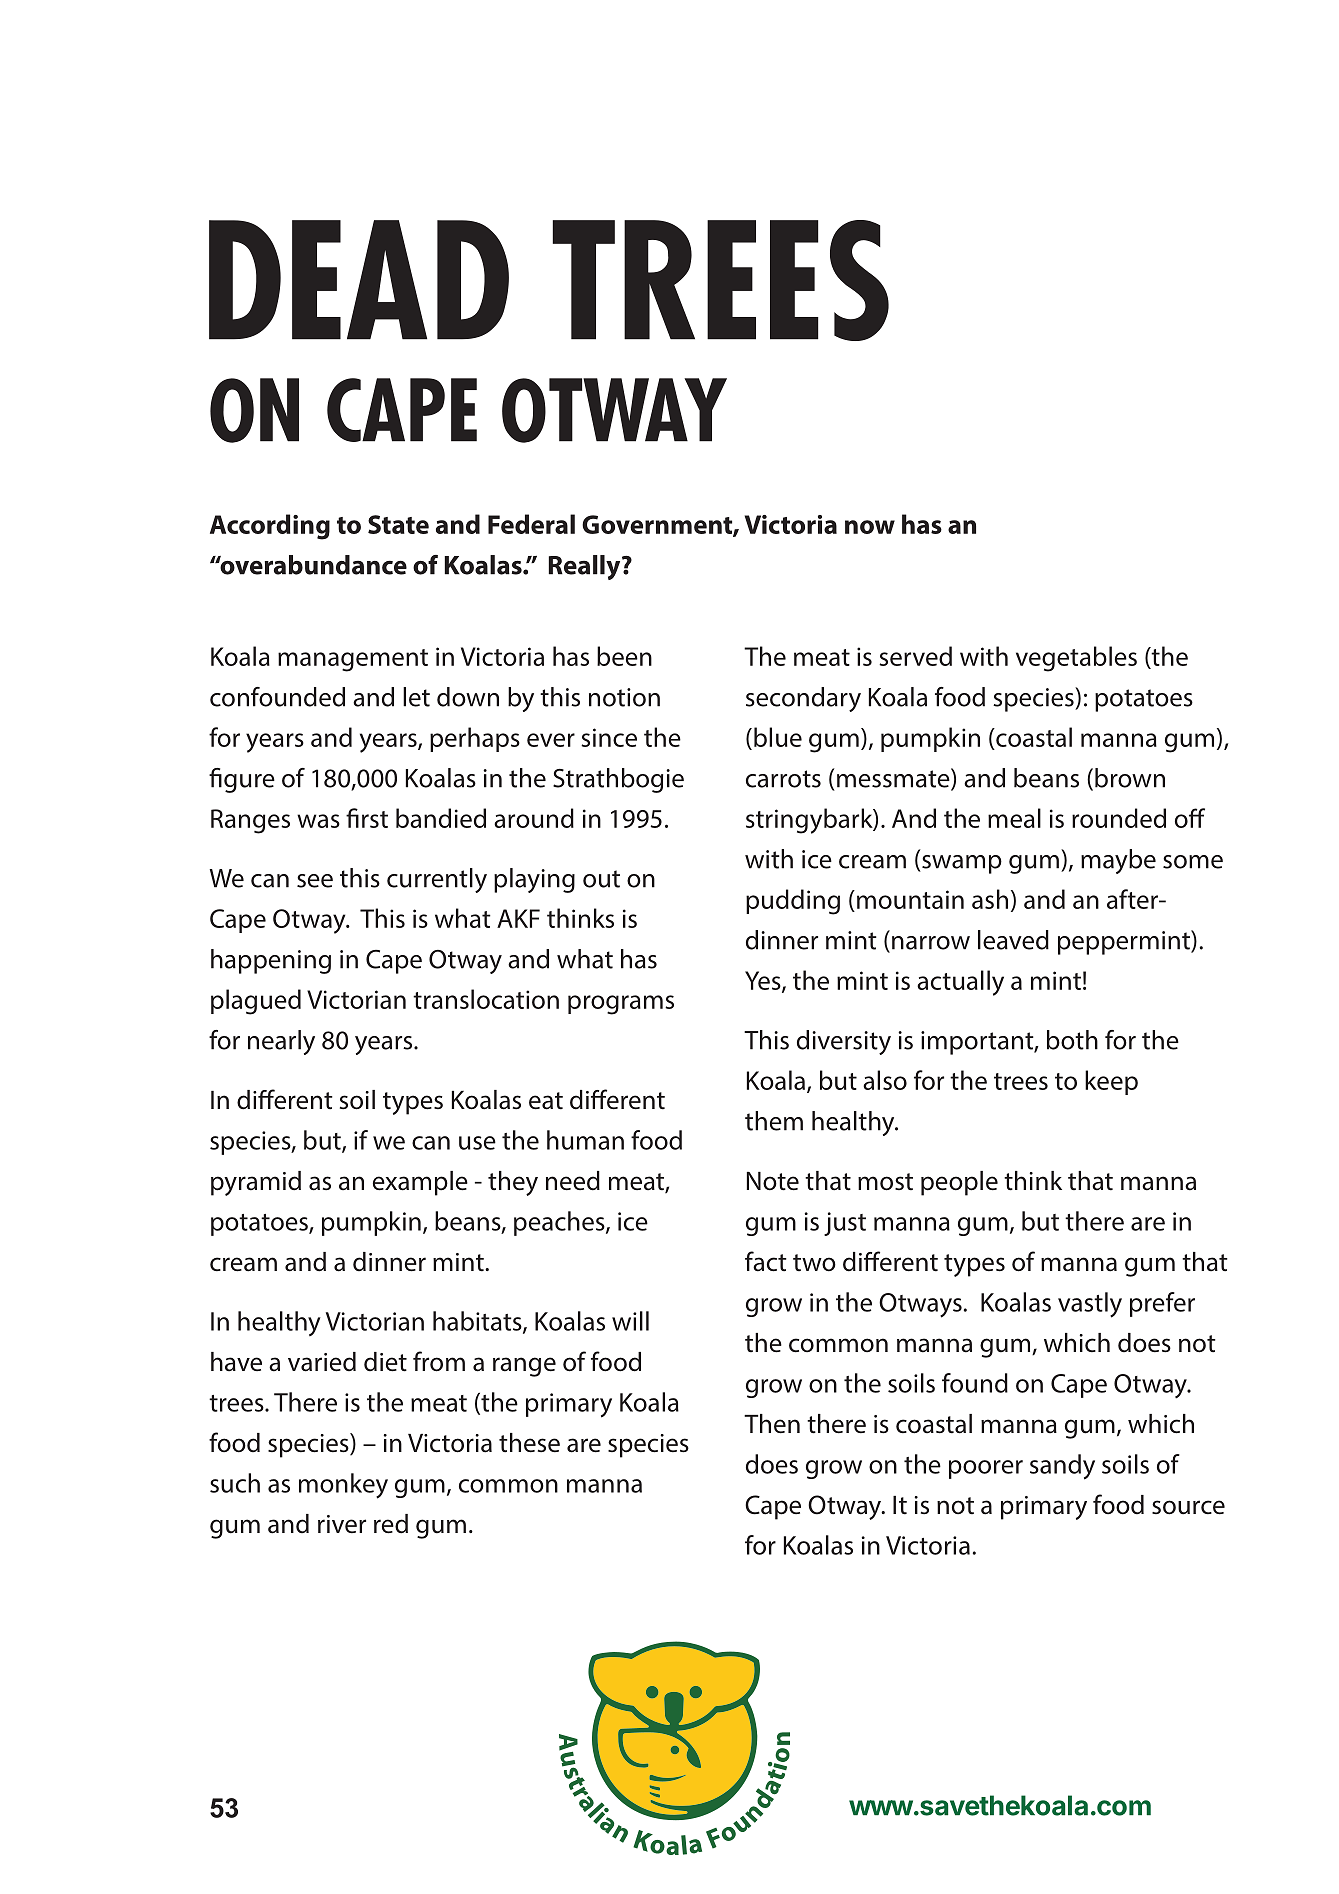 The image size is (1339, 1894). I want to click on now, so click(870, 527).
